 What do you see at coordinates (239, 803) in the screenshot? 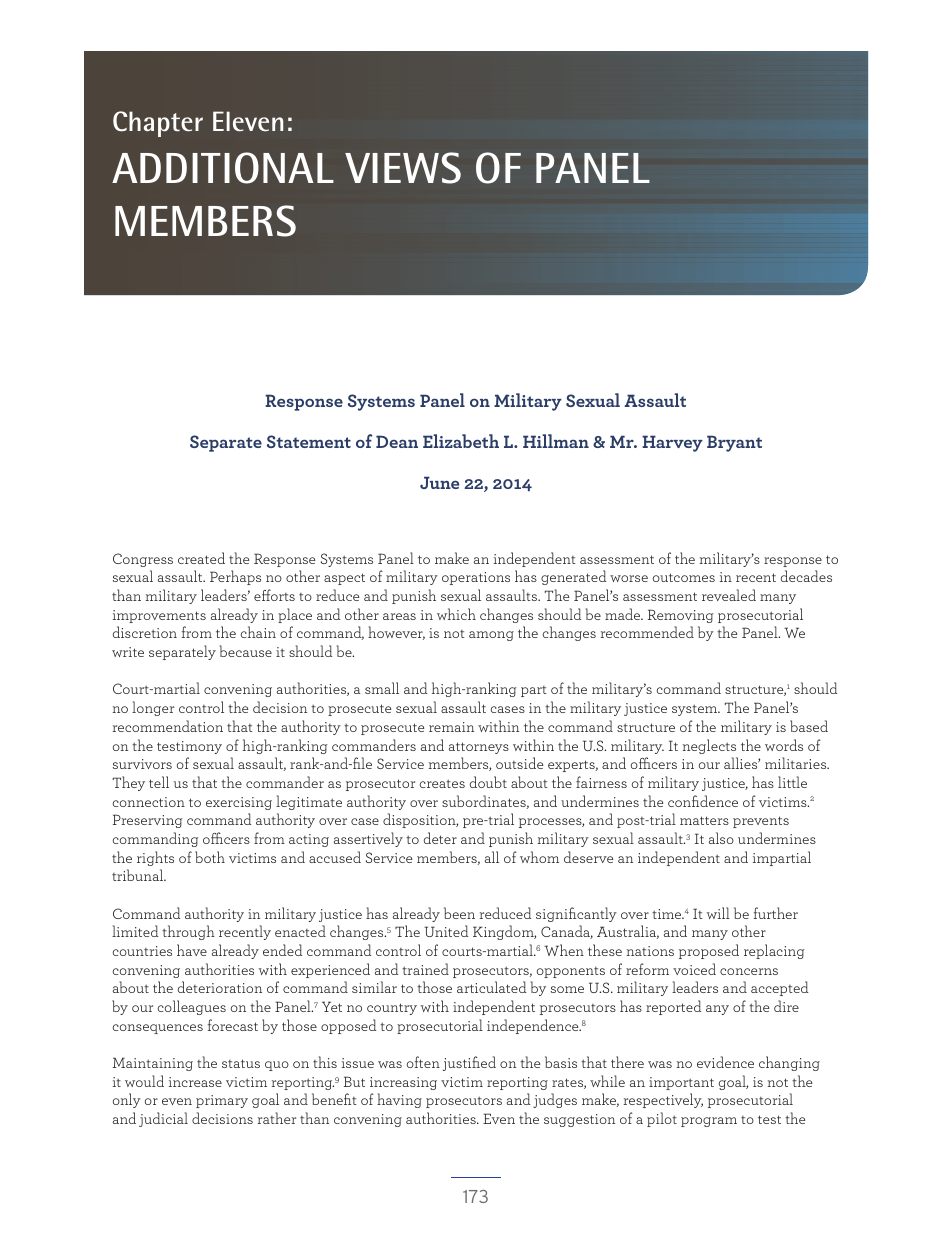
I see `exercising` at bounding box center [239, 803].
